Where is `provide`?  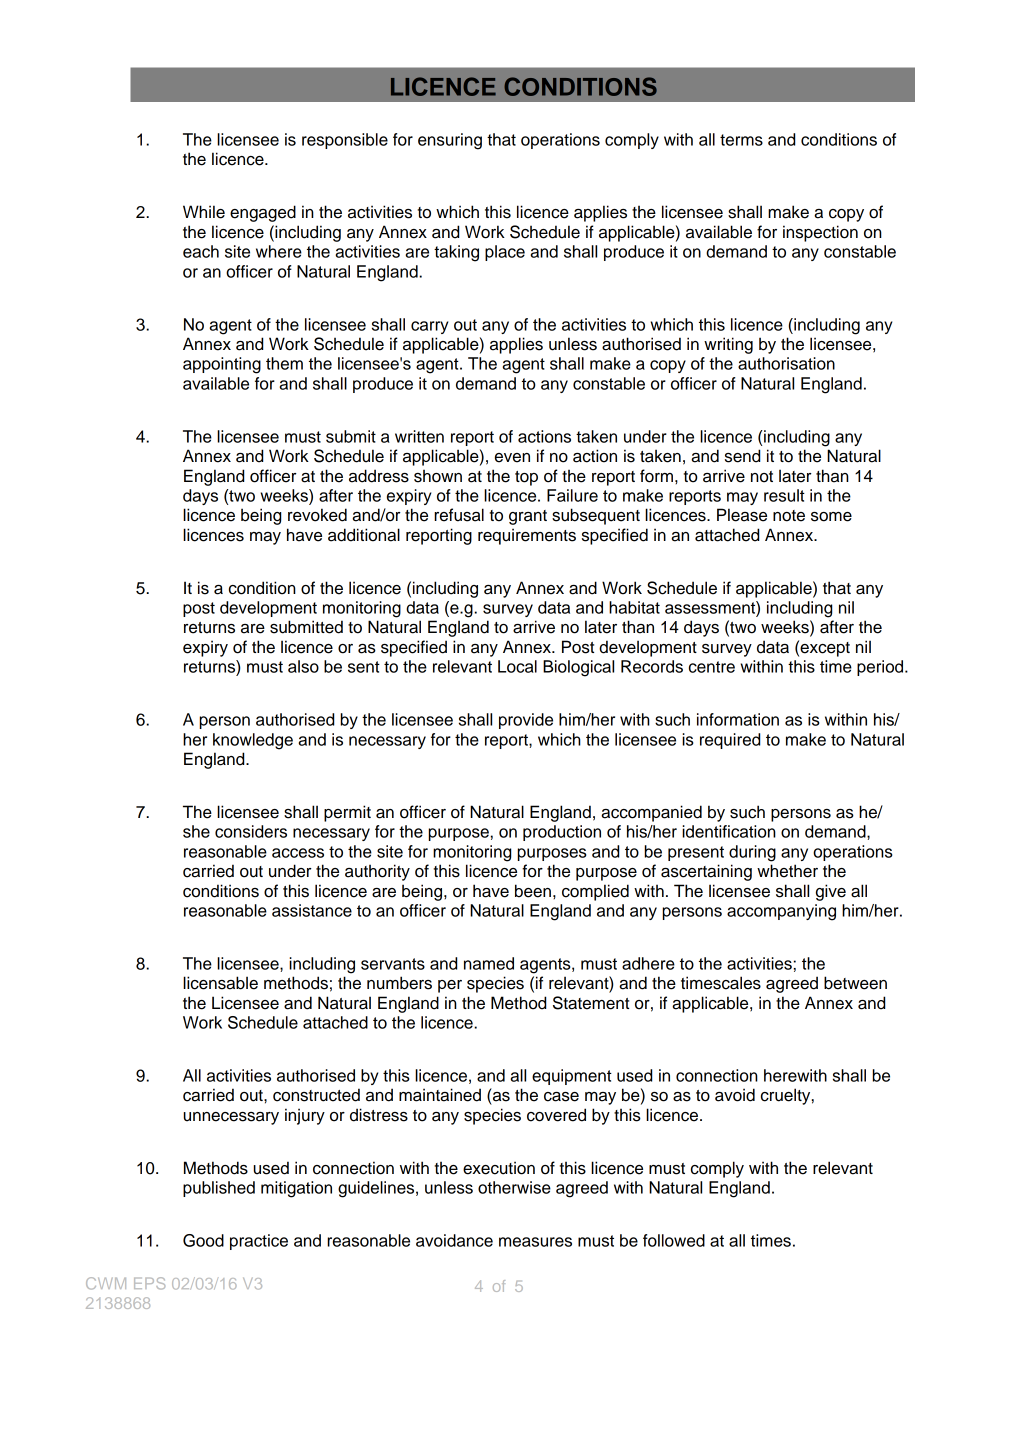
provide is located at coordinates (526, 721).
